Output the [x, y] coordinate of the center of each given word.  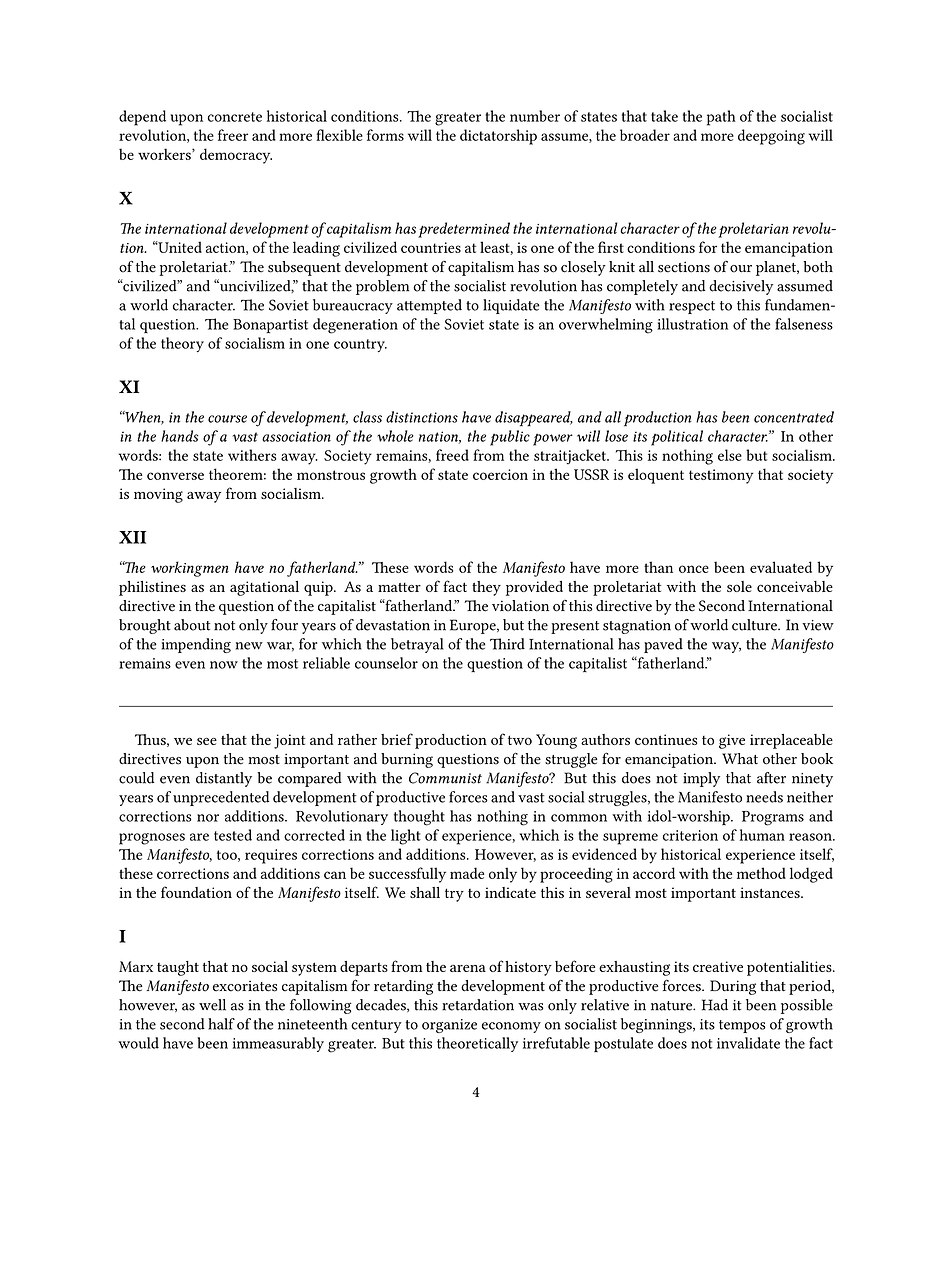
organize [449, 1026]
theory [182, 344]
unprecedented [221, 798]
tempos [742, 1026]
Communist [445, 778]
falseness [804, 324]
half [221, 1024]
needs [764, 797]
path [721, 118]
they [486, 588]
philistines [152, 588]
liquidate [511, 306]
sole [739, 586]
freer [233, 135]
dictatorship [498, 137]
